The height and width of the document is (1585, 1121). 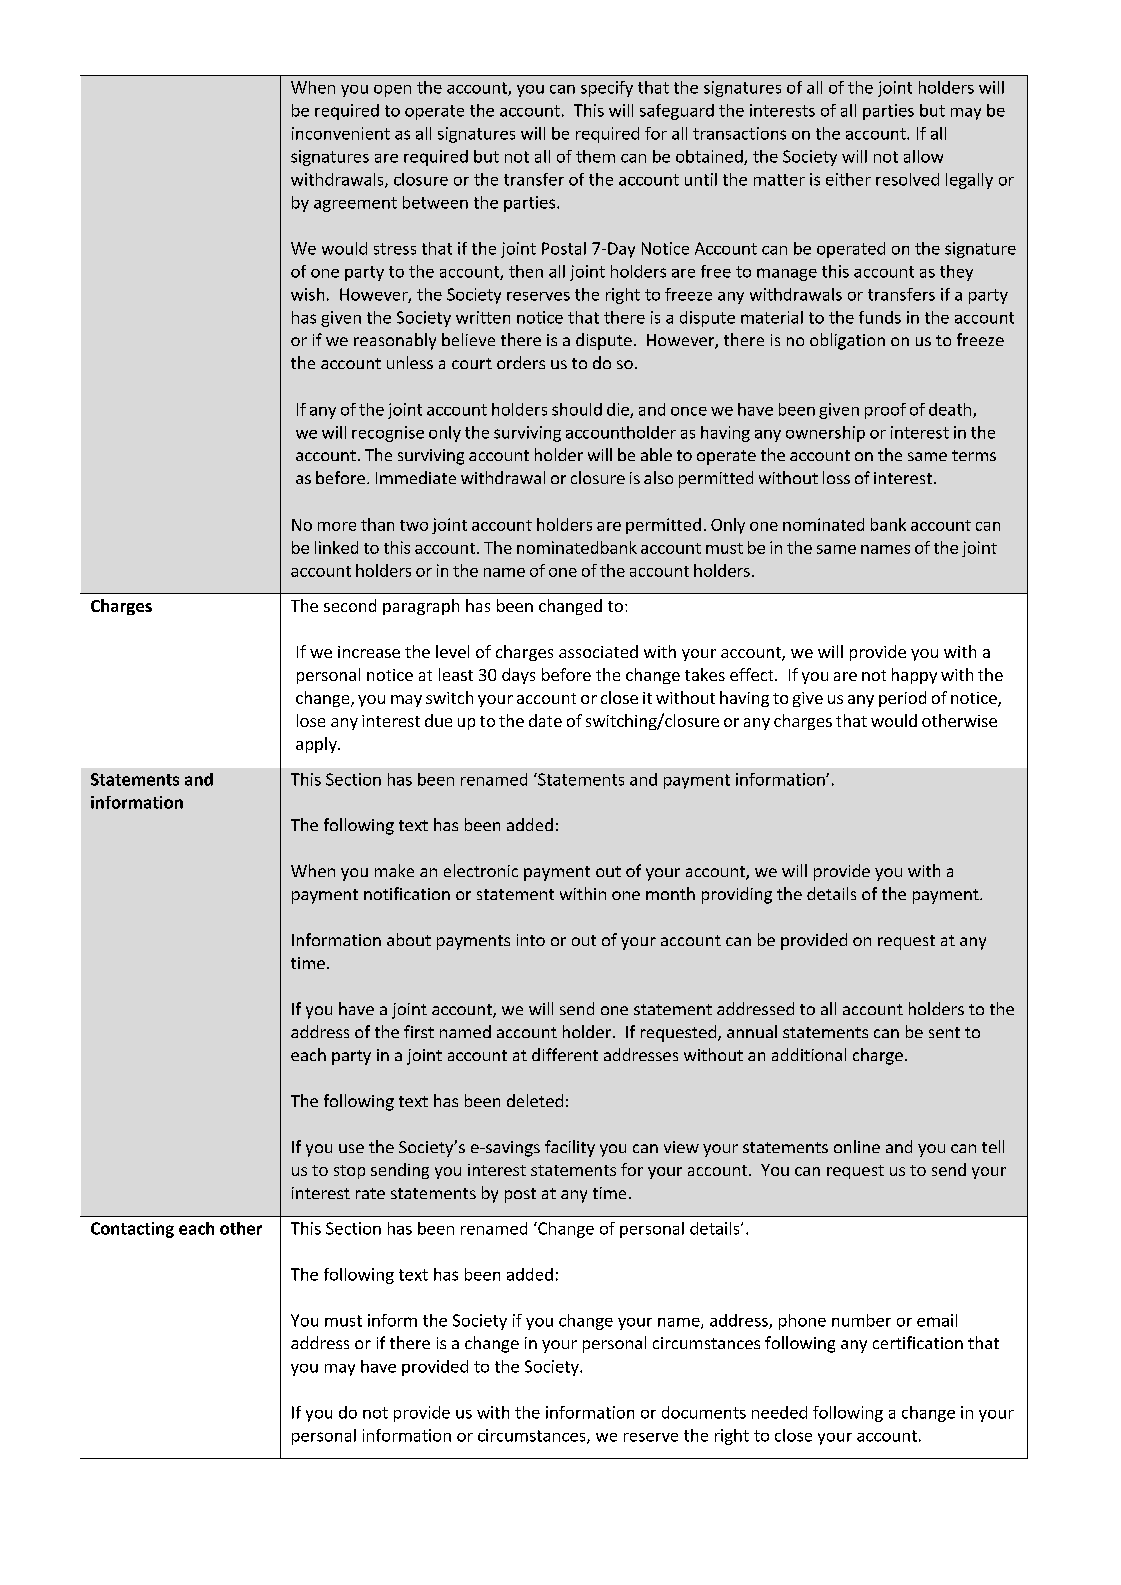 I want to click on apply, so click(x=317, y=745).
